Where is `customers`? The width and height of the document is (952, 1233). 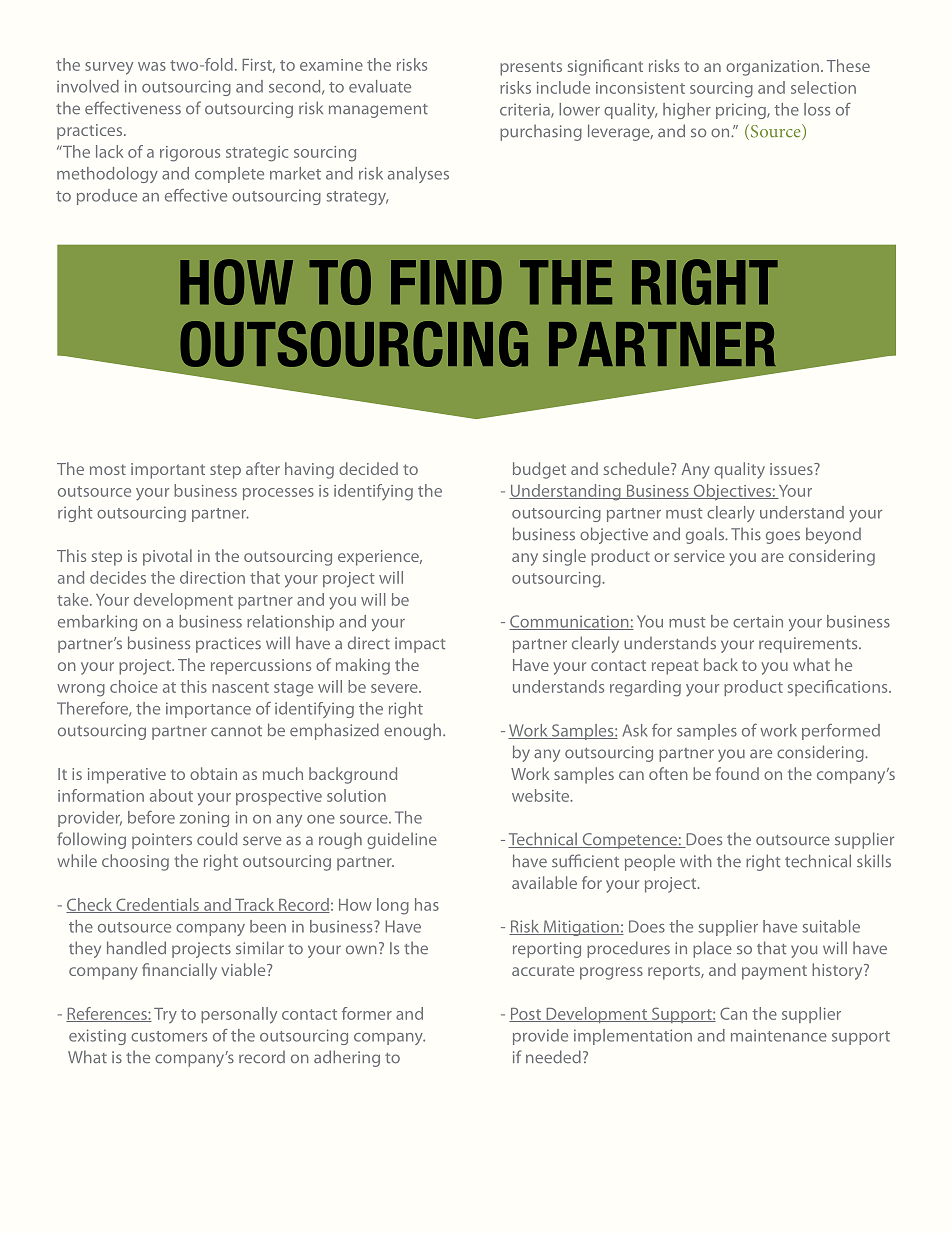
customers is located at coordinates (169, 1036).
